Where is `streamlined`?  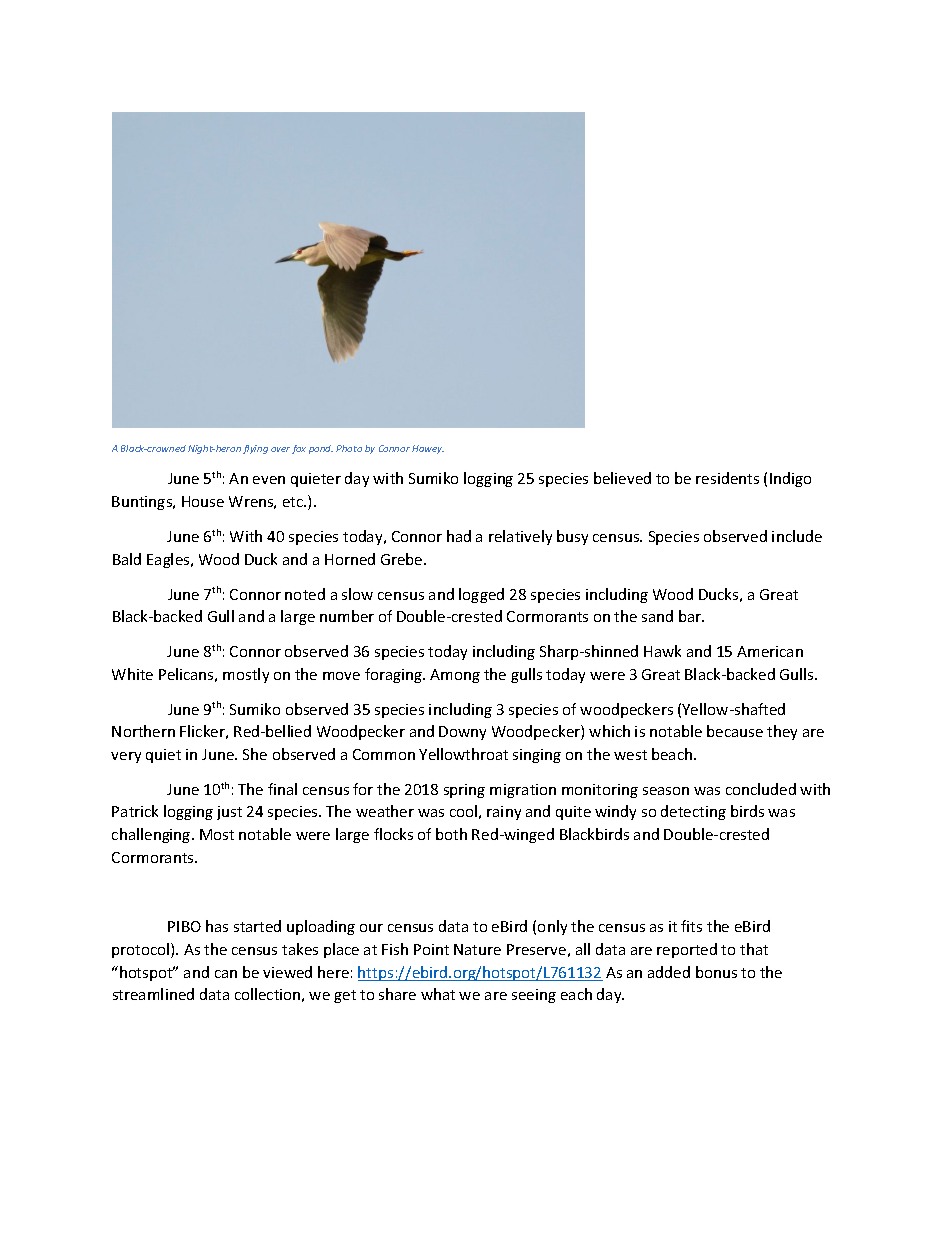 streamlined is located at coordinates (153, 994).
